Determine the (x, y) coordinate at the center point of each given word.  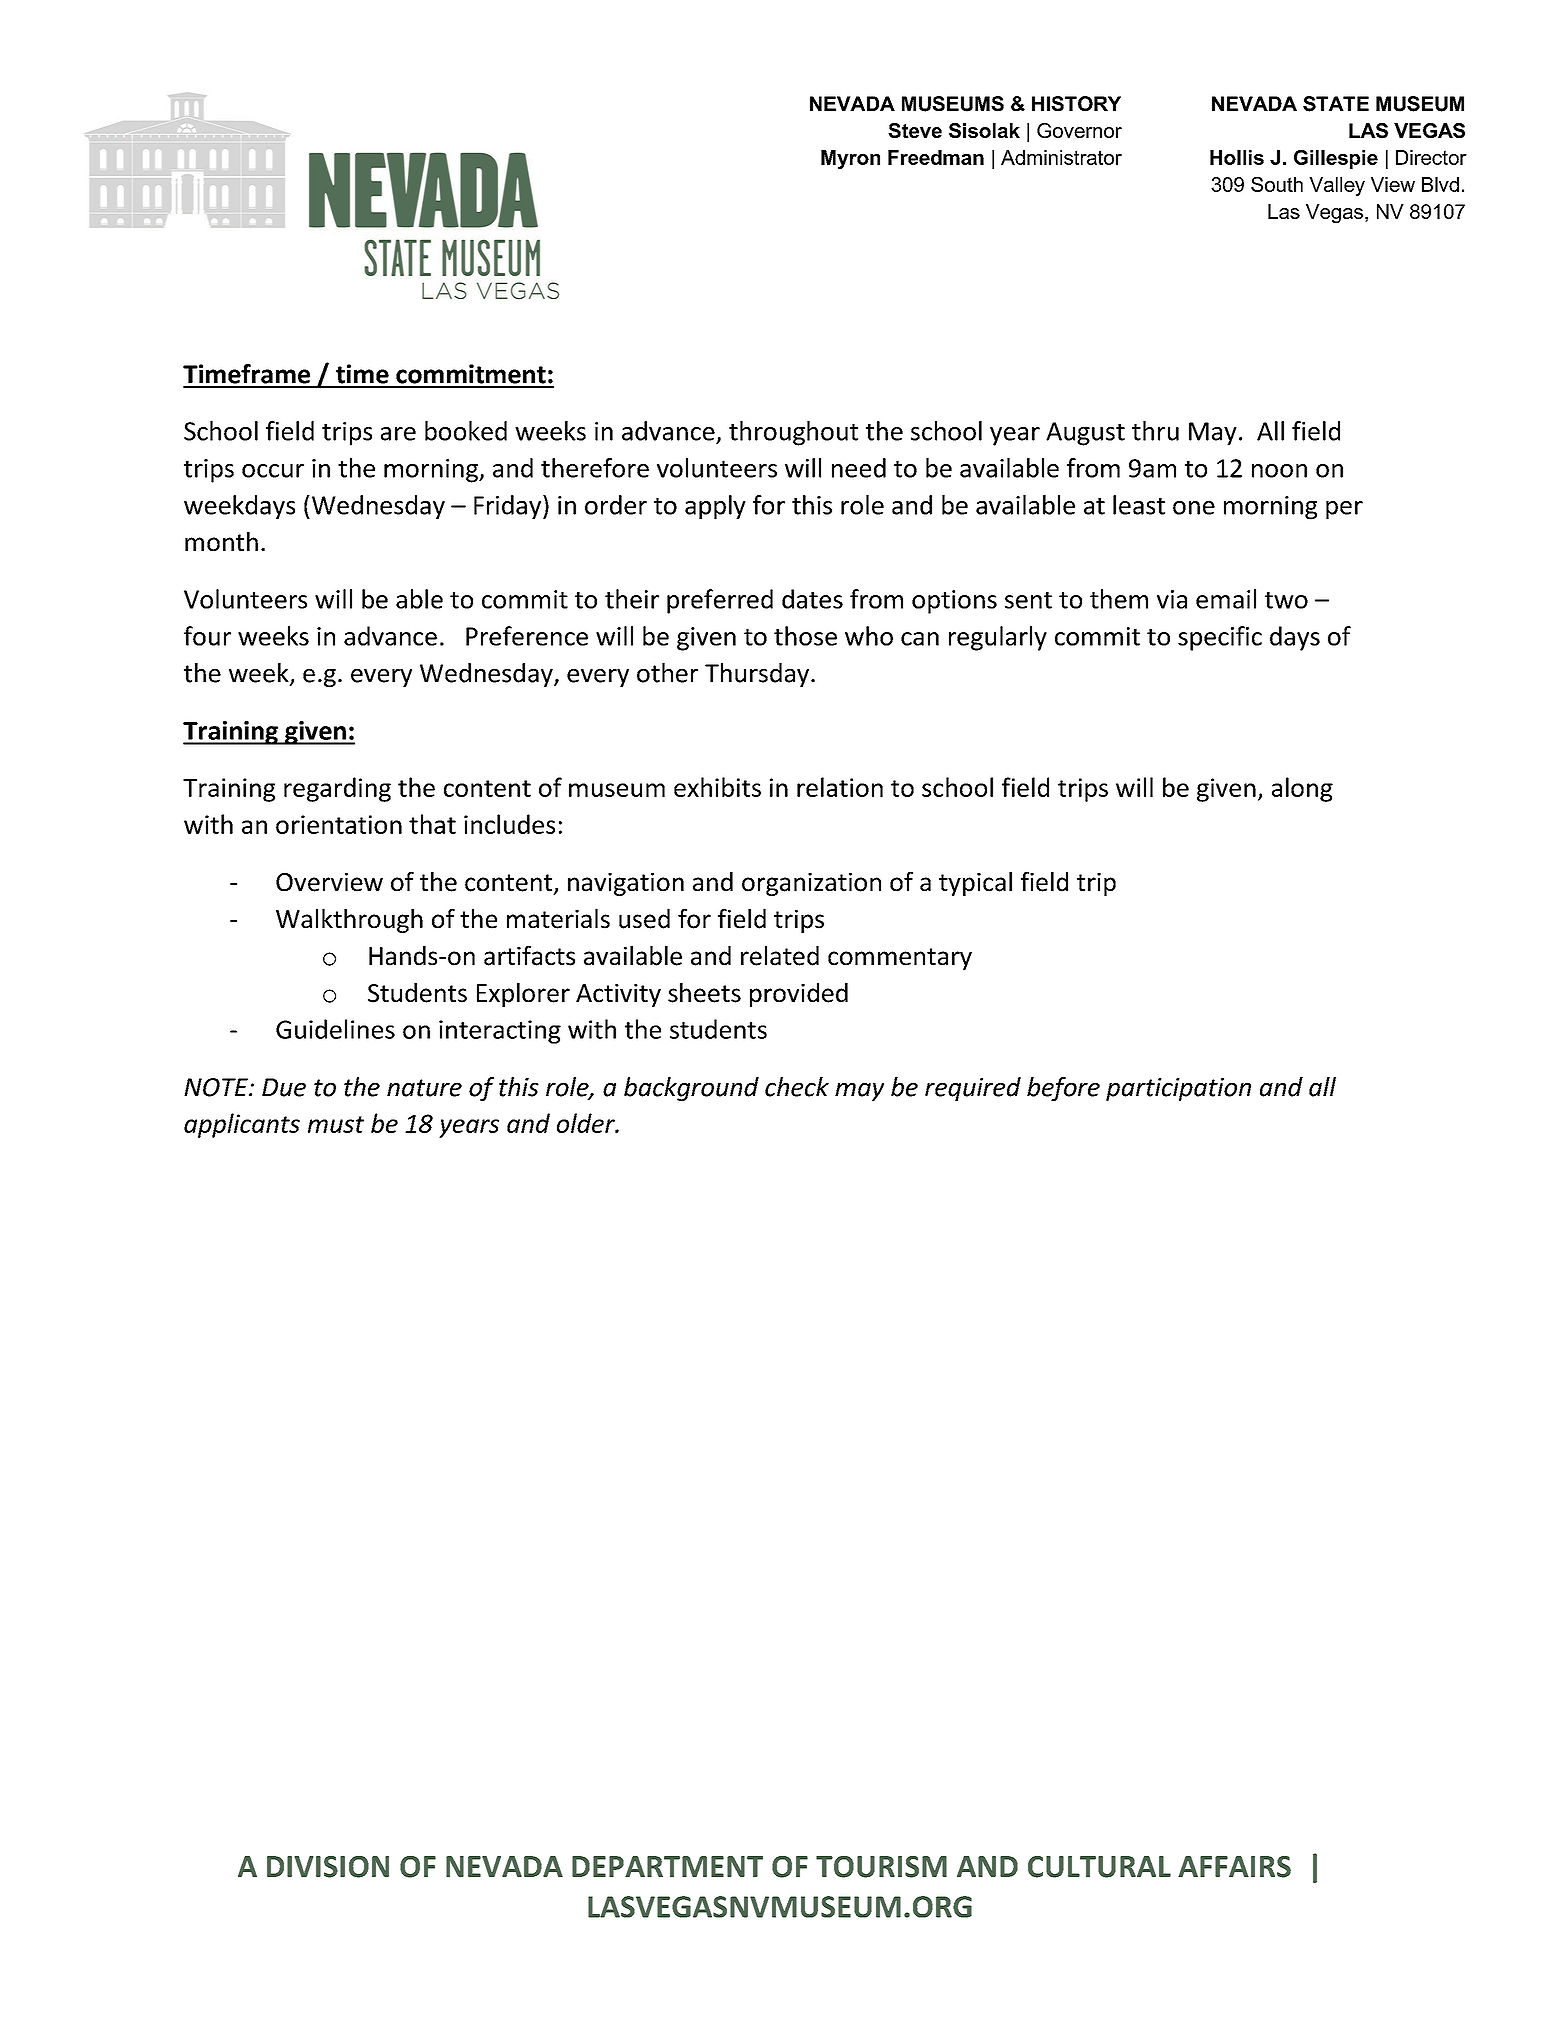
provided (799, 995)
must (336, 1124)
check (797, 1087)
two (1286, 600)
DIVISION (328, 1867)
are (398, 434)
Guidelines (335, 1029)
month (221, 542)
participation (1178, 1089)
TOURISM (881, 1867)
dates (812, 599)
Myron (850, 159)
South (1277, 184)
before (1063, 1089)
